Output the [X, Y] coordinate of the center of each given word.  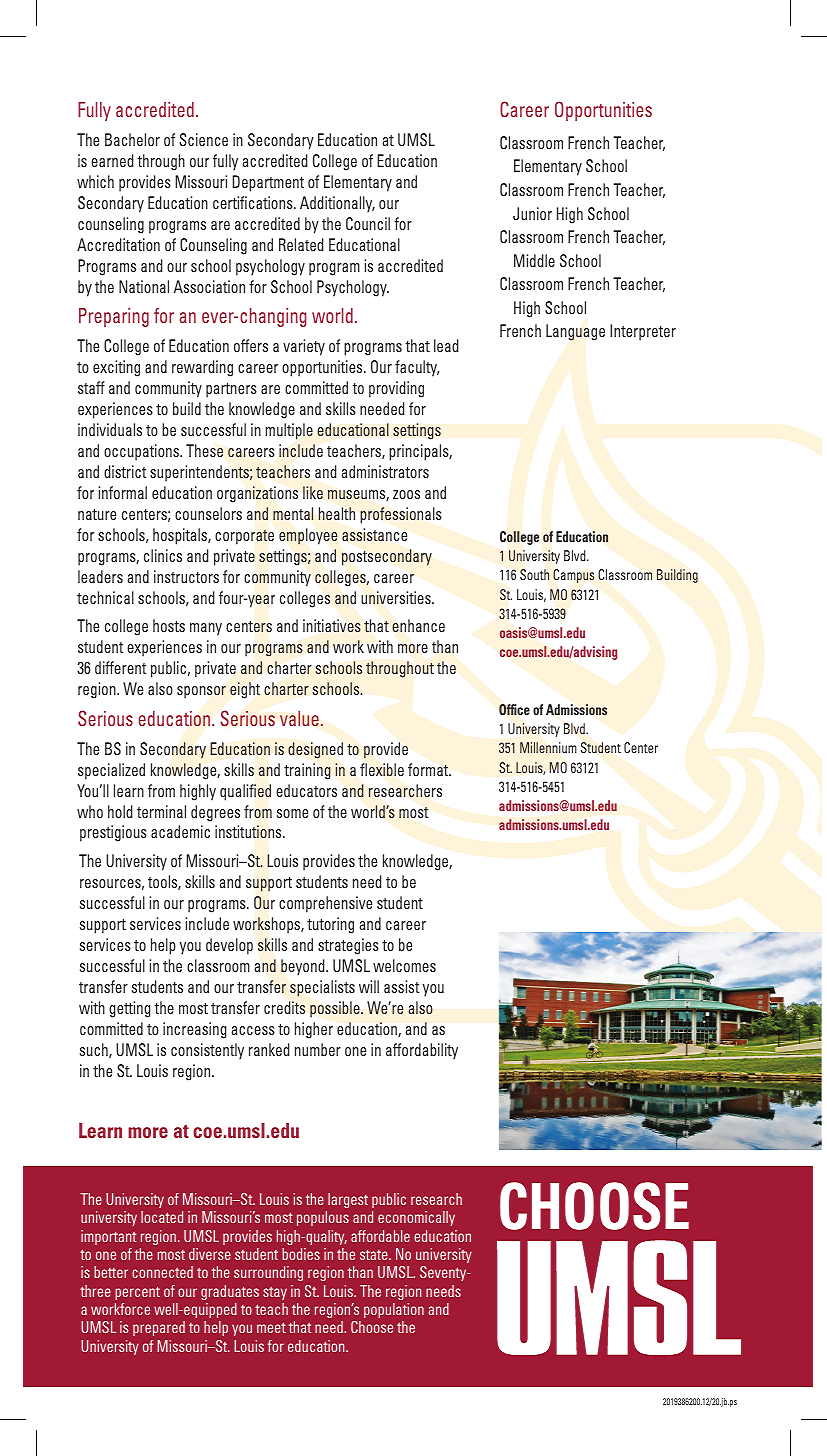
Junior [532, 213]
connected [162, 1272]
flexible [382, 769]
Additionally [337, 204]
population [394, 1310]
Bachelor [132, 139]
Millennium [548, 747]
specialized [111, 771]
